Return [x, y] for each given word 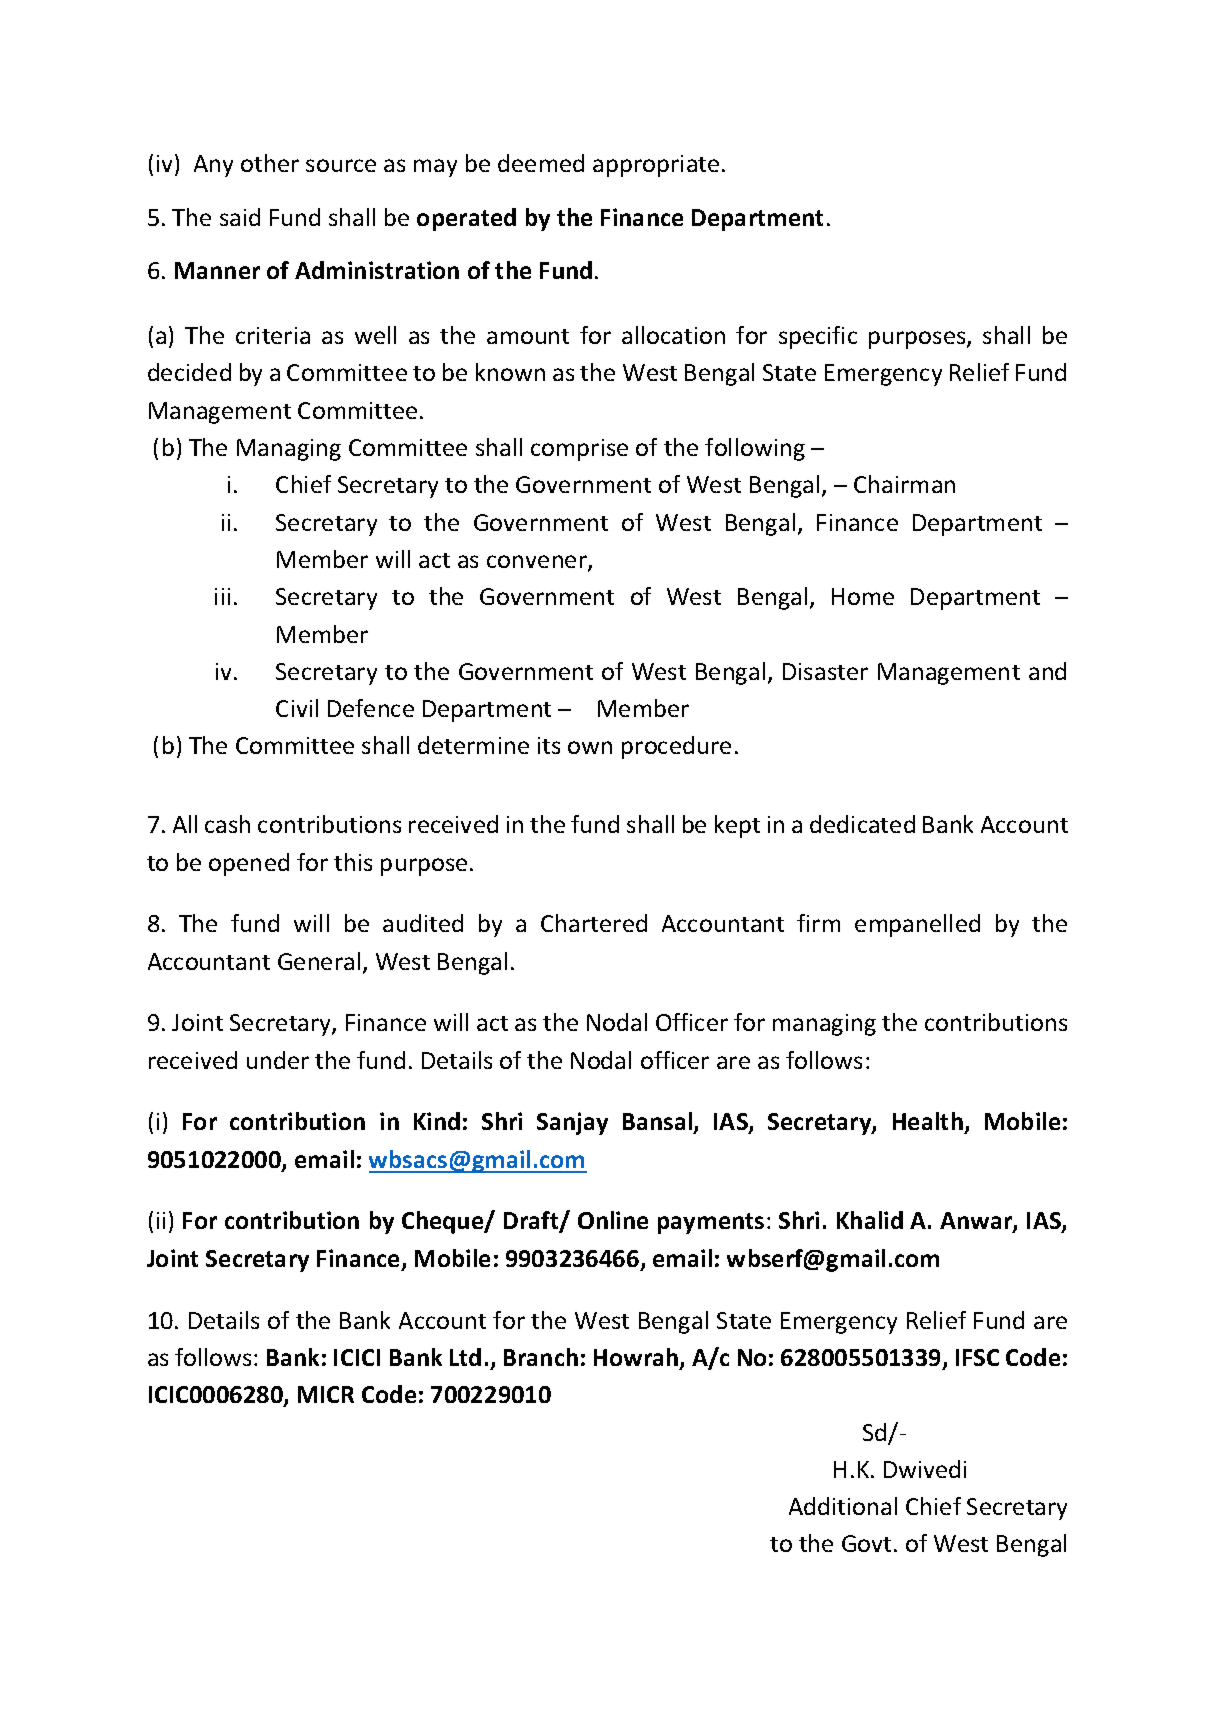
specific [818, 337]
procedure [676, 747]
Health [929, 1123]
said [240, 217]
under [278, 1060]
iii [222, 596]
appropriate [656, 166]
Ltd [465, 1357]
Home [863, 596]
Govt [866, 1543]
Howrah [637, 1358]
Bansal [658, 1123]
